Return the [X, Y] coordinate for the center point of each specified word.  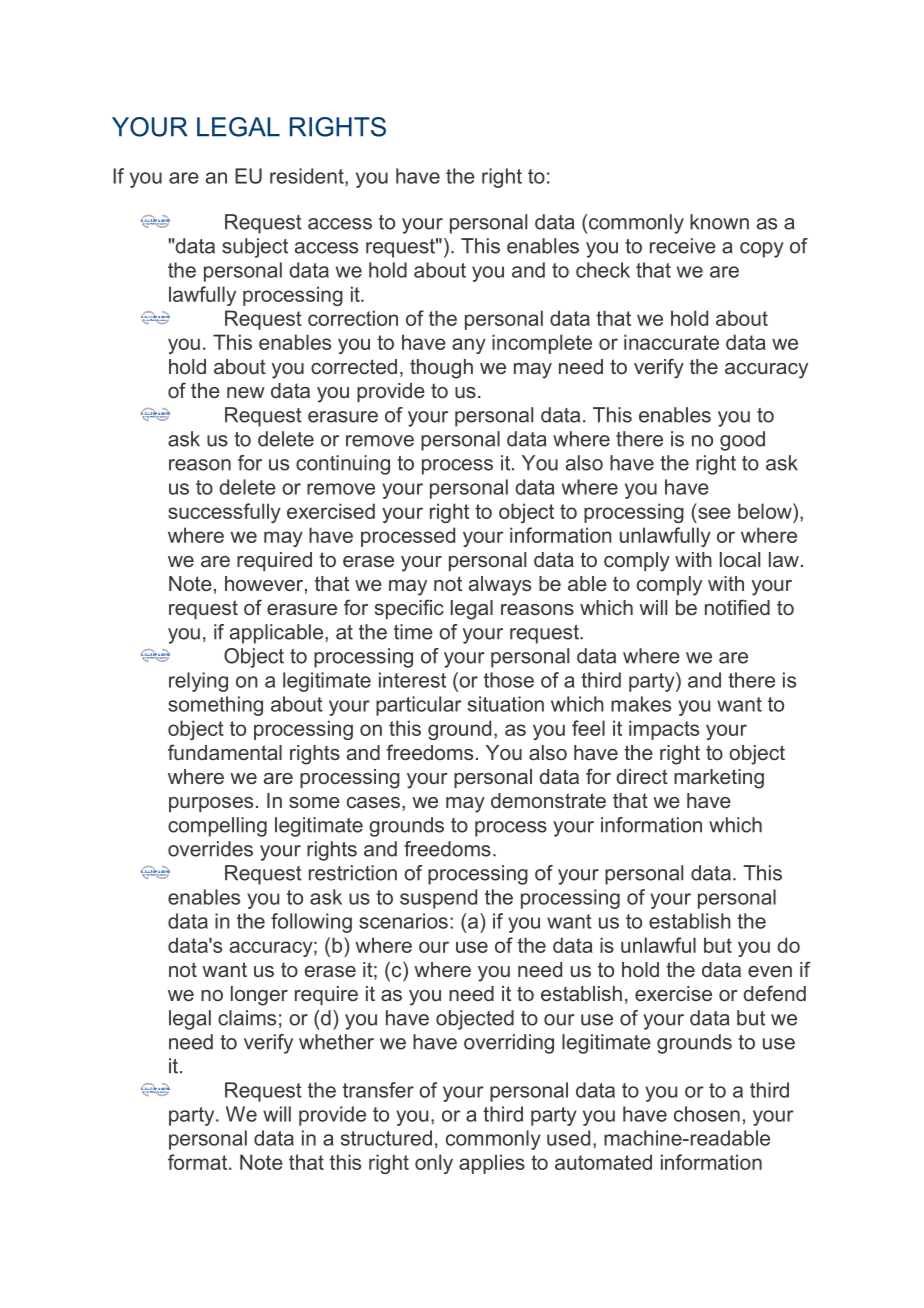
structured [386, 1138]
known [719, 222]
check [603, 270]
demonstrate [548, 800]
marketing [719, 779]
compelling [217, 827]
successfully [224, 513]
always [500, 586]
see [714, 513]
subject [255, 248]
